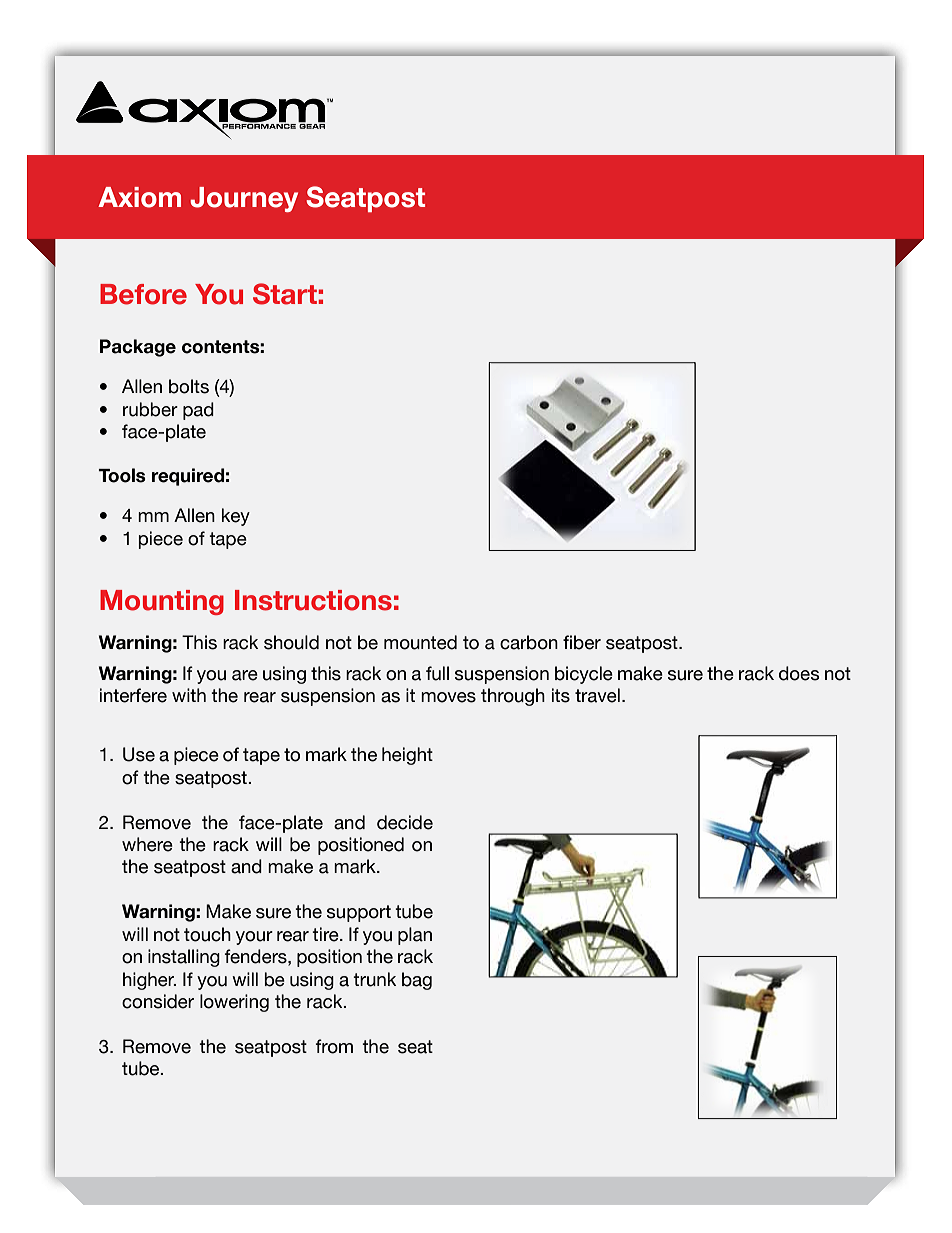 The height and width of the screenshot is (1233, 952). Describe the element at coordinates (234, 1003) in the screenshot. I see `lowering` at that location.
